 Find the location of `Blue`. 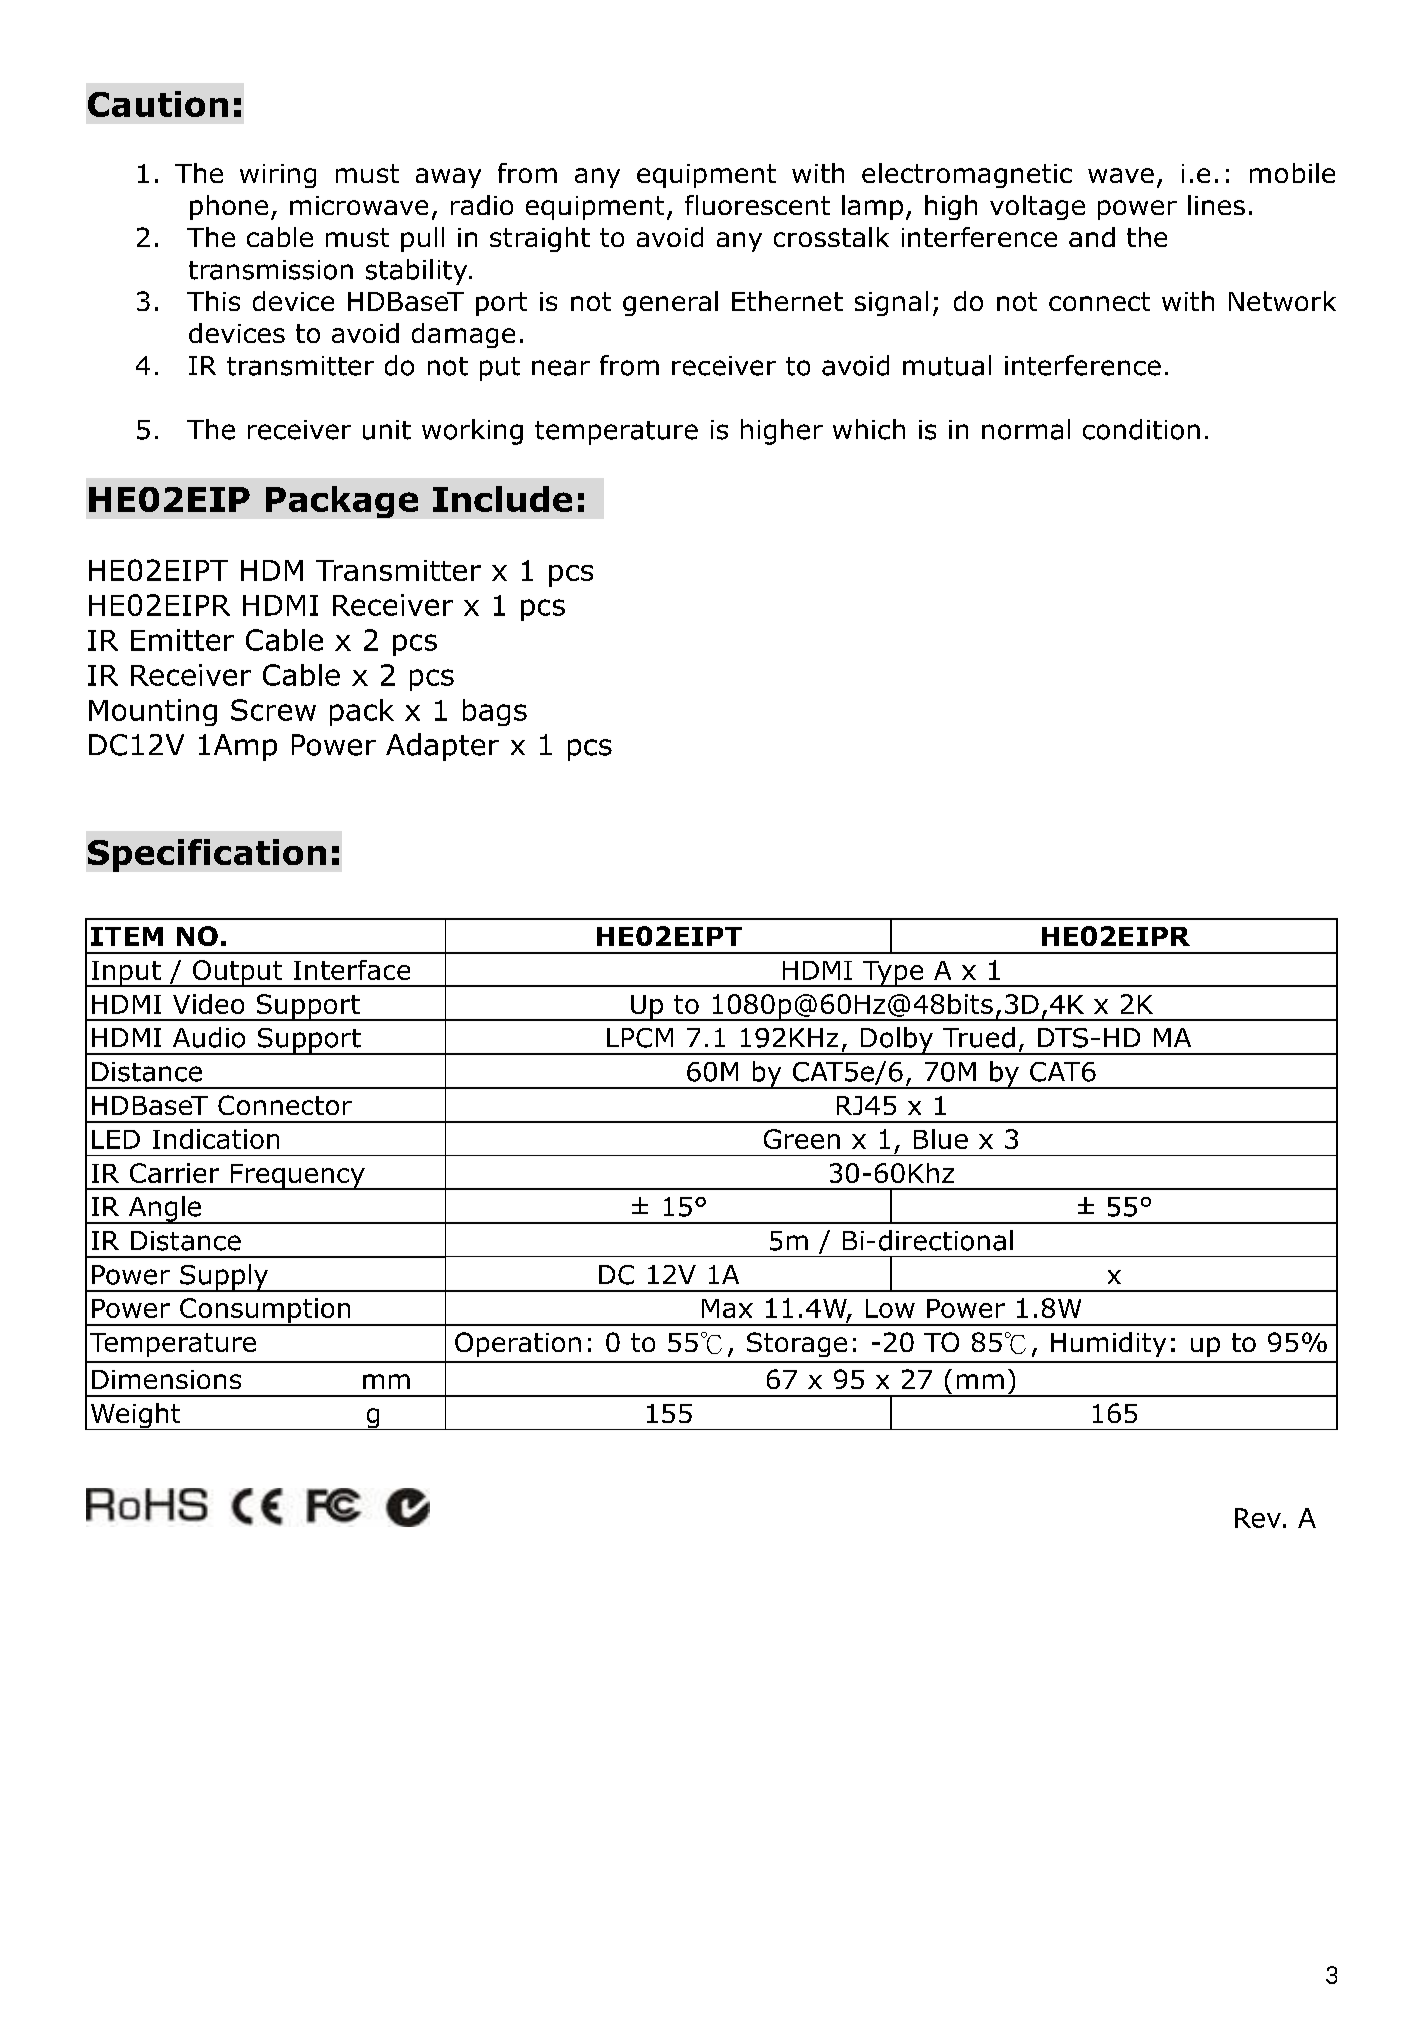

Blue is located at coordinates (941, 1139).
